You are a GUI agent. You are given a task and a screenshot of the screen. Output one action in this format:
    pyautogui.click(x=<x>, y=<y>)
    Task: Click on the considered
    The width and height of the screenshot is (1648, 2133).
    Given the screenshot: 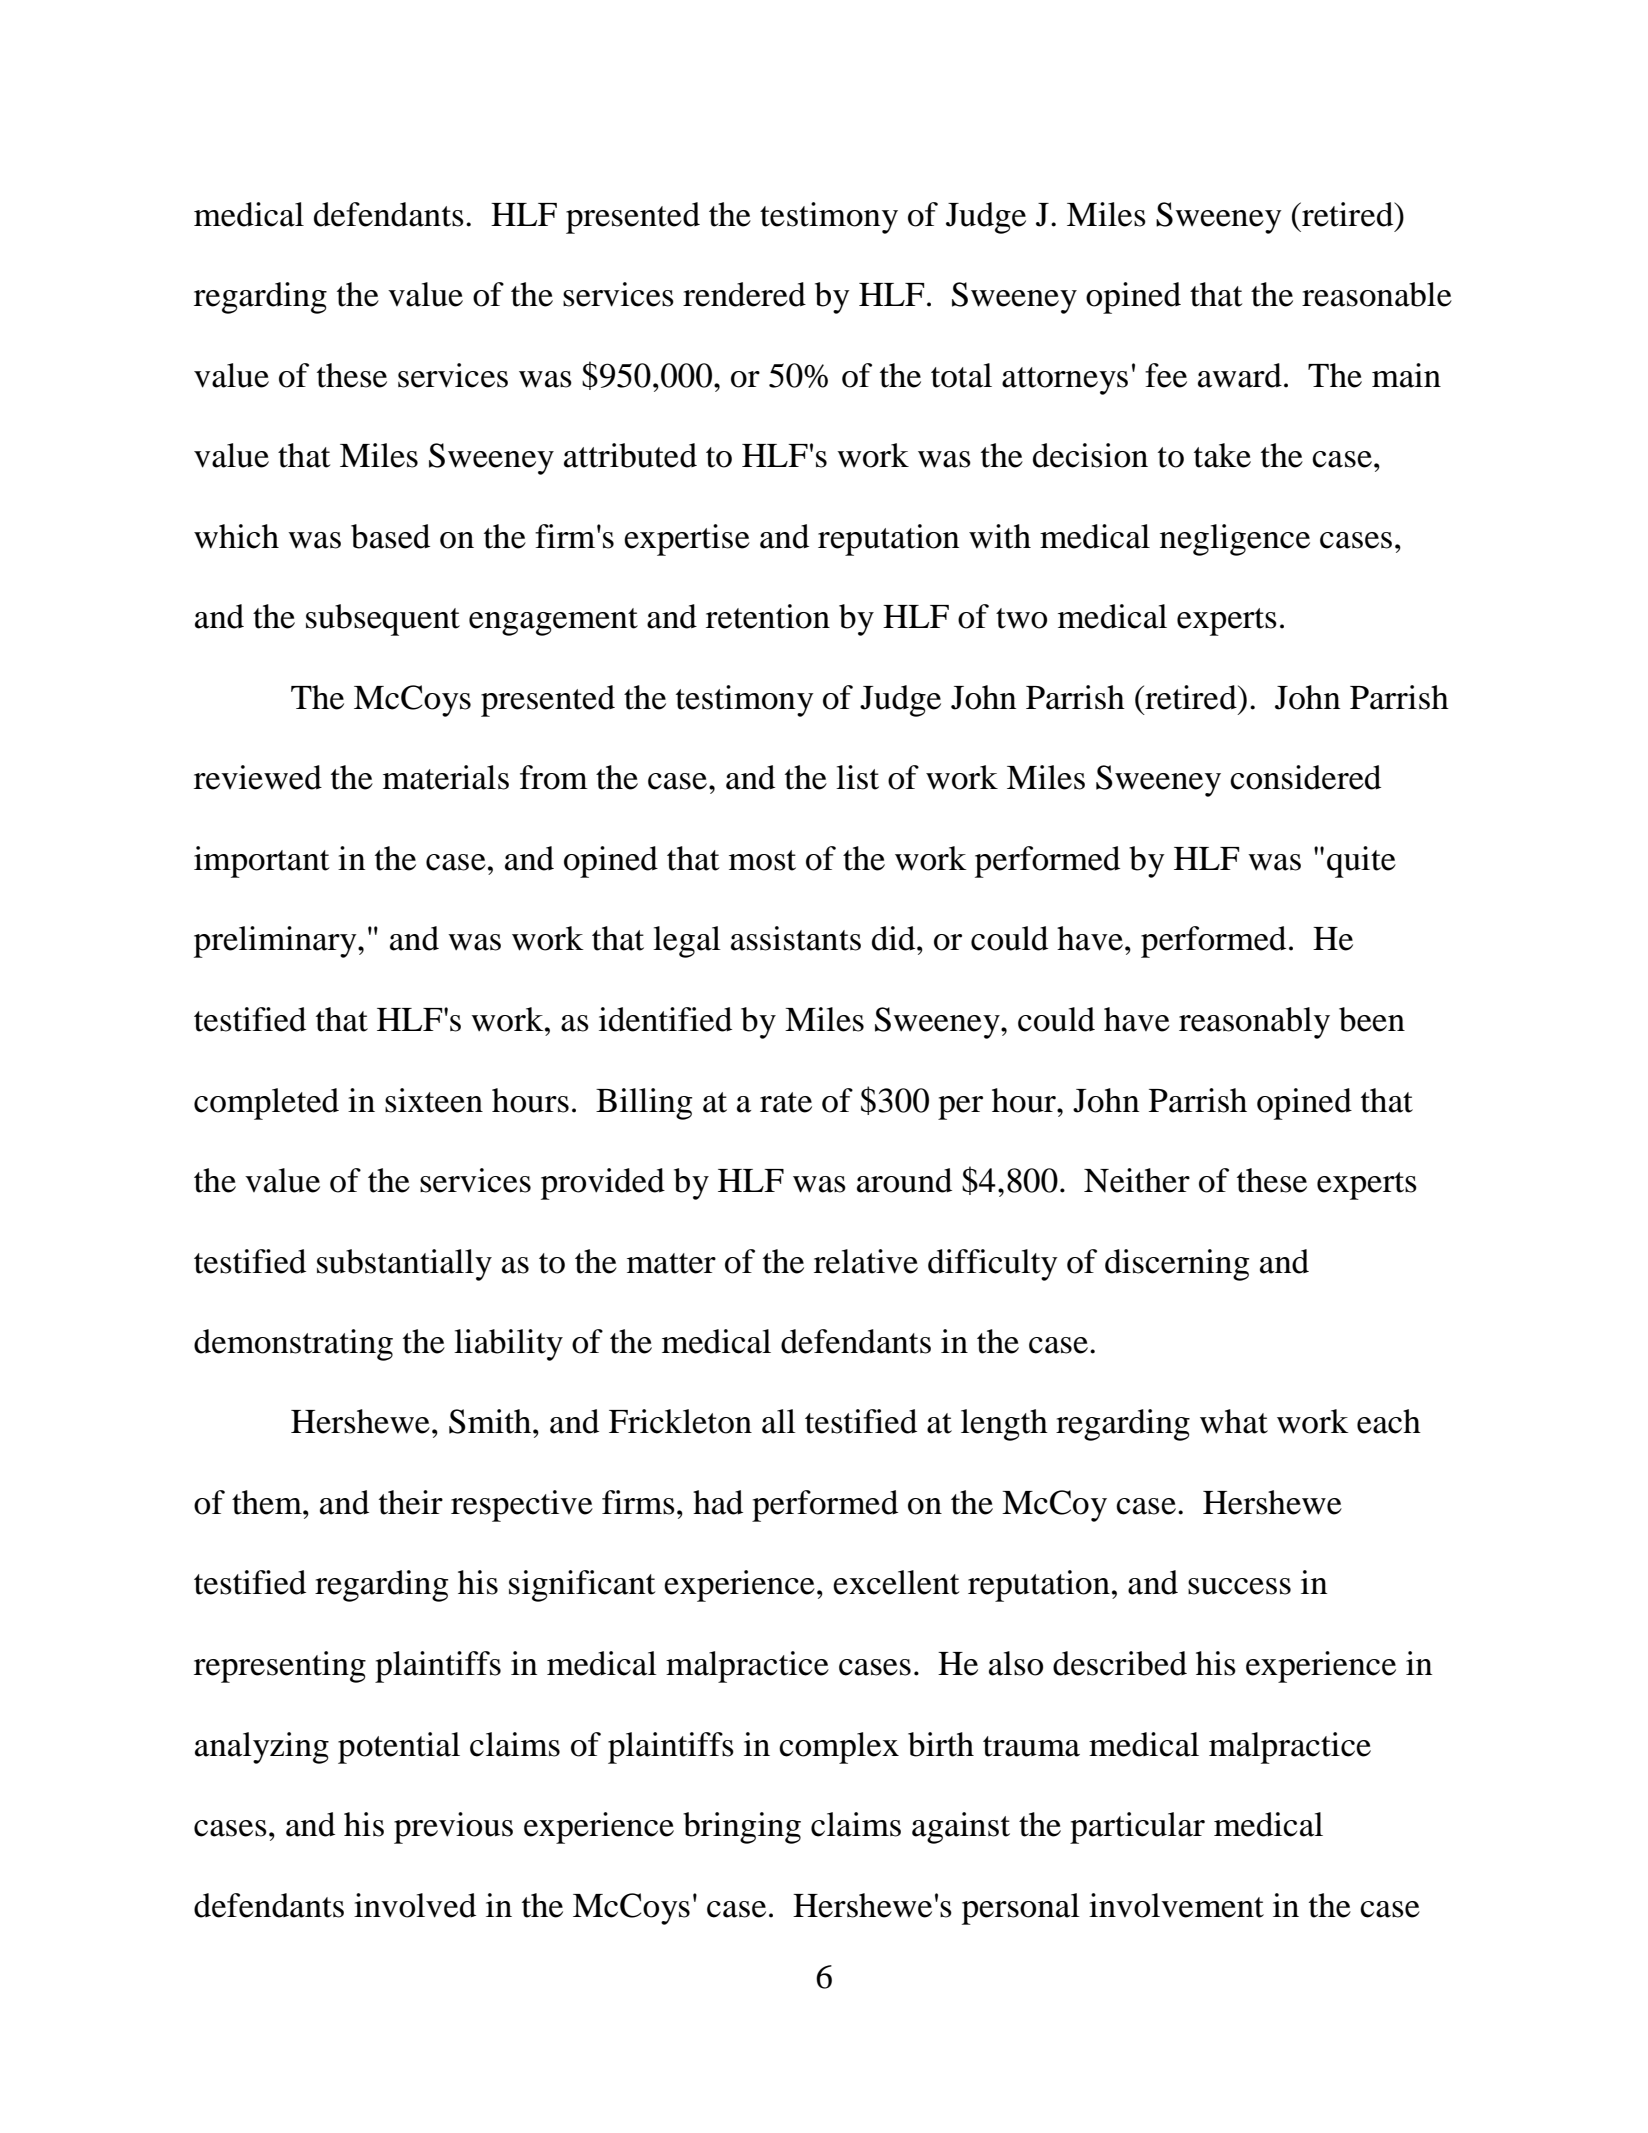 What is the action you would take?
    pyautogui.click(x=1305, y=777)
